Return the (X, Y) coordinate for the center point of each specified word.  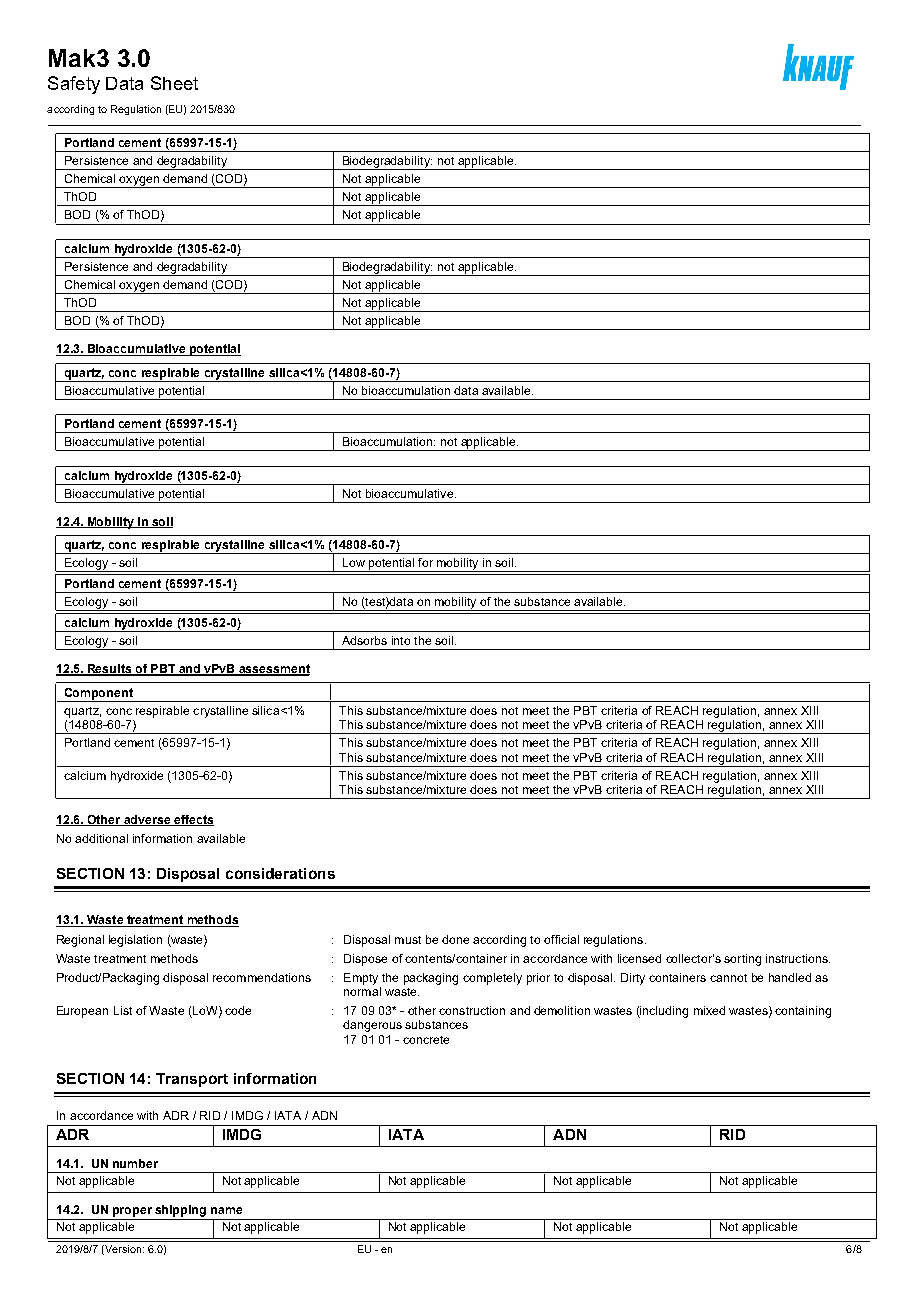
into (401, 640)
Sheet (174, 83)
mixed (709, 1010)
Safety (74, 85)
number (135, 1163)
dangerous (372, 1026)
